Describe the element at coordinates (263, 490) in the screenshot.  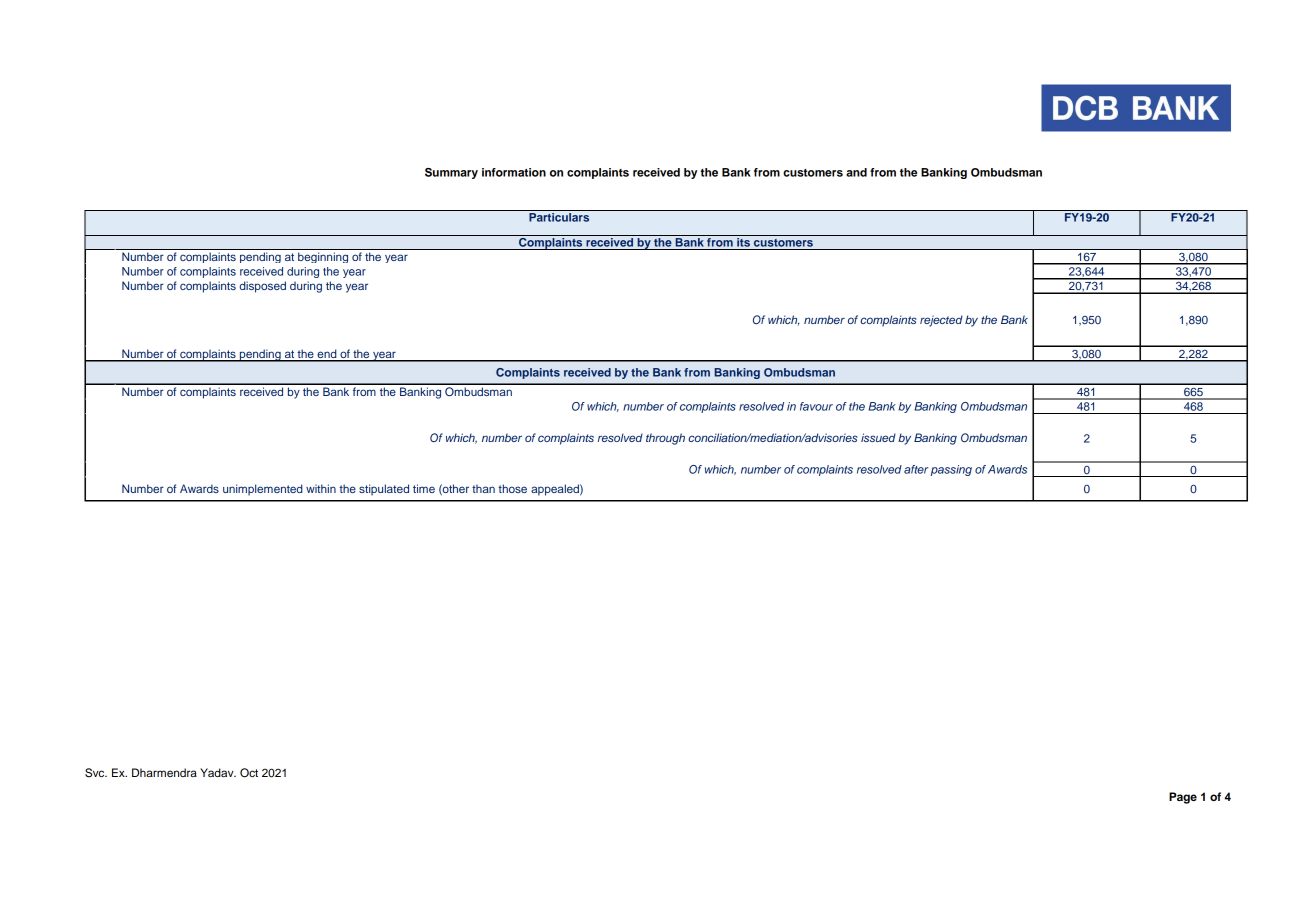
I see `unimplemented` at that location.
